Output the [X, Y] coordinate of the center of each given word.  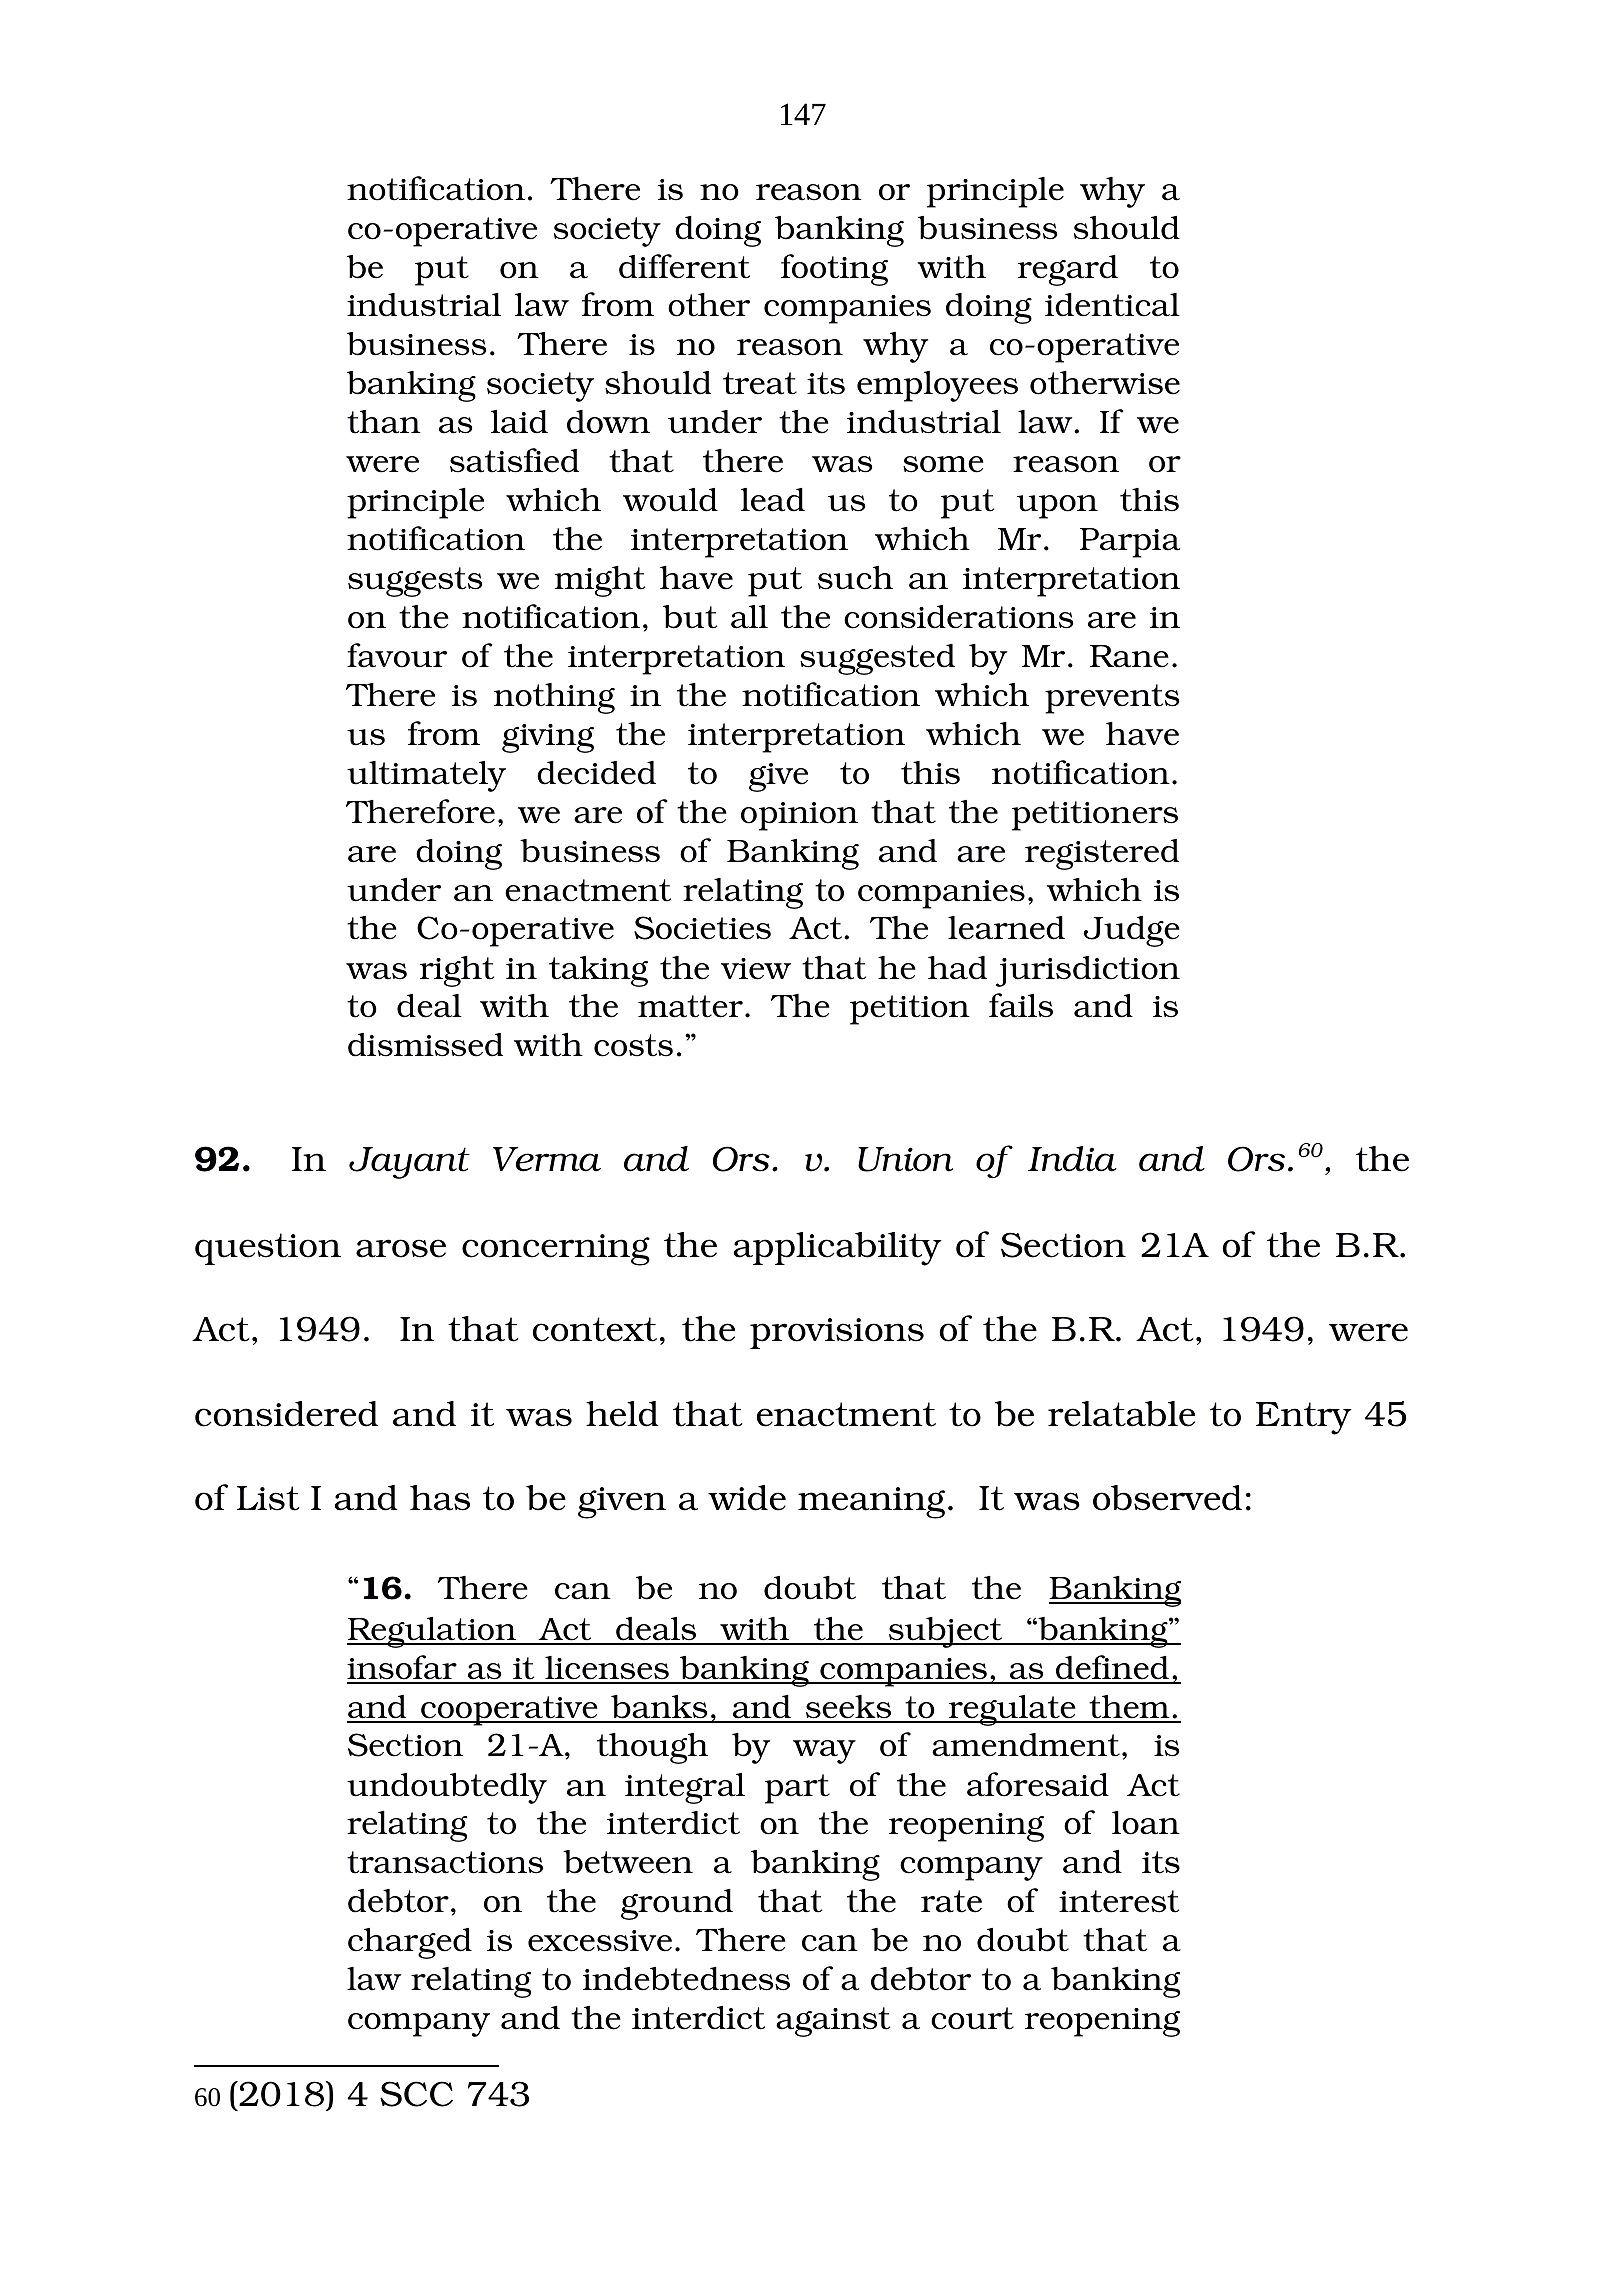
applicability [838, 1249]
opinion [799, 816]
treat [760, 383]
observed [1167, 1498]
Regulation [432, 1632]
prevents [1112, 699]
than [384, 422]
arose [401, 1248]
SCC [416, 2094]
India [1072, 1159]
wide [747, 1498]
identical [1112, 305]
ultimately [426, 776]
